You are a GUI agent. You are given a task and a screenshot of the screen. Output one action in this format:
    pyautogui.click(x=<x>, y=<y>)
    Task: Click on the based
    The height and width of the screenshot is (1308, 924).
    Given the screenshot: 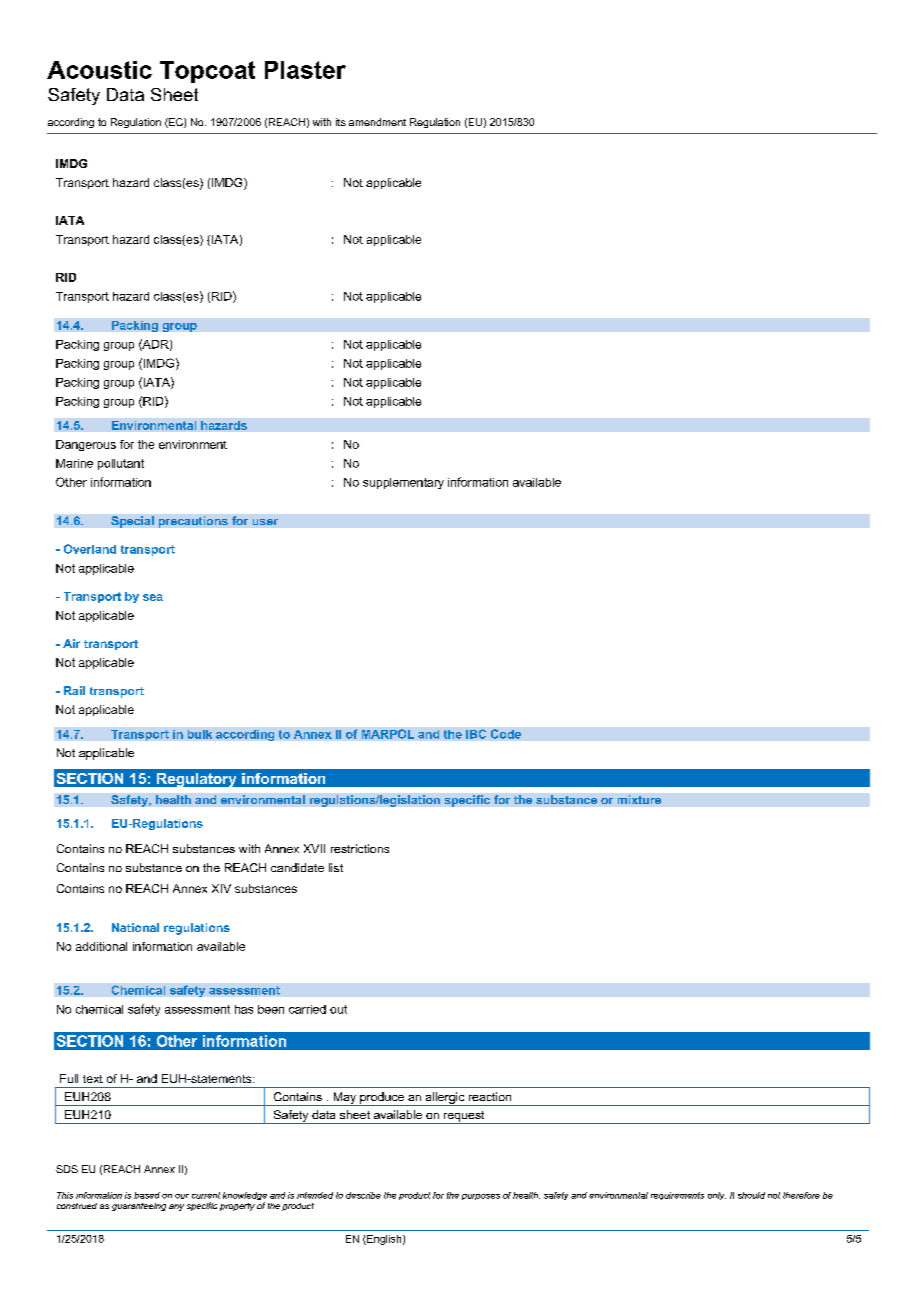 What is the action you would take?
    pyautogui.click(x=147, y=1195)
